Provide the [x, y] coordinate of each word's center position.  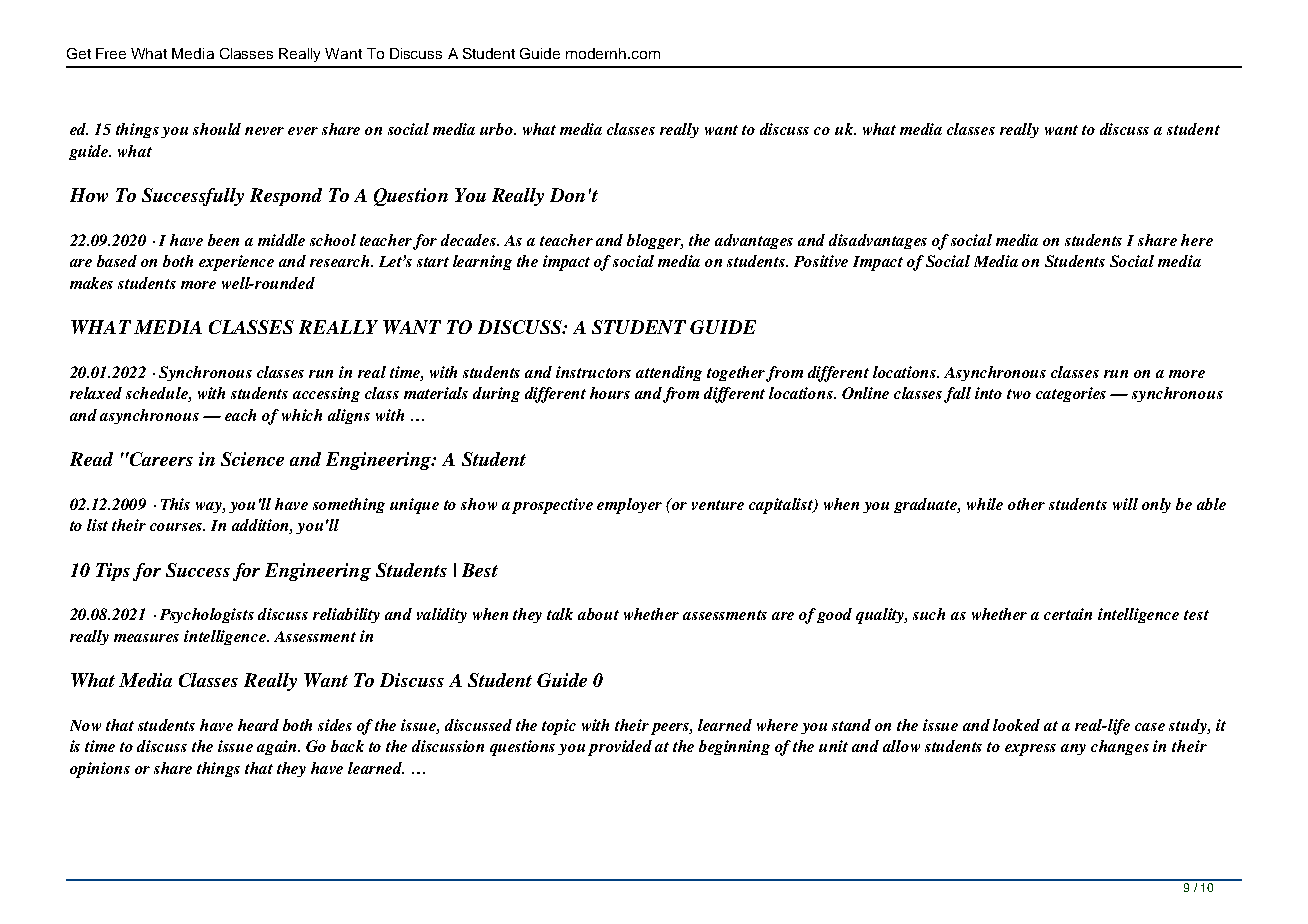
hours [610, 393]
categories [1071, 394]
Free [111, 53]
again [278, 747]
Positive [821, 261]
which [302, 415]
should [217, 129]
